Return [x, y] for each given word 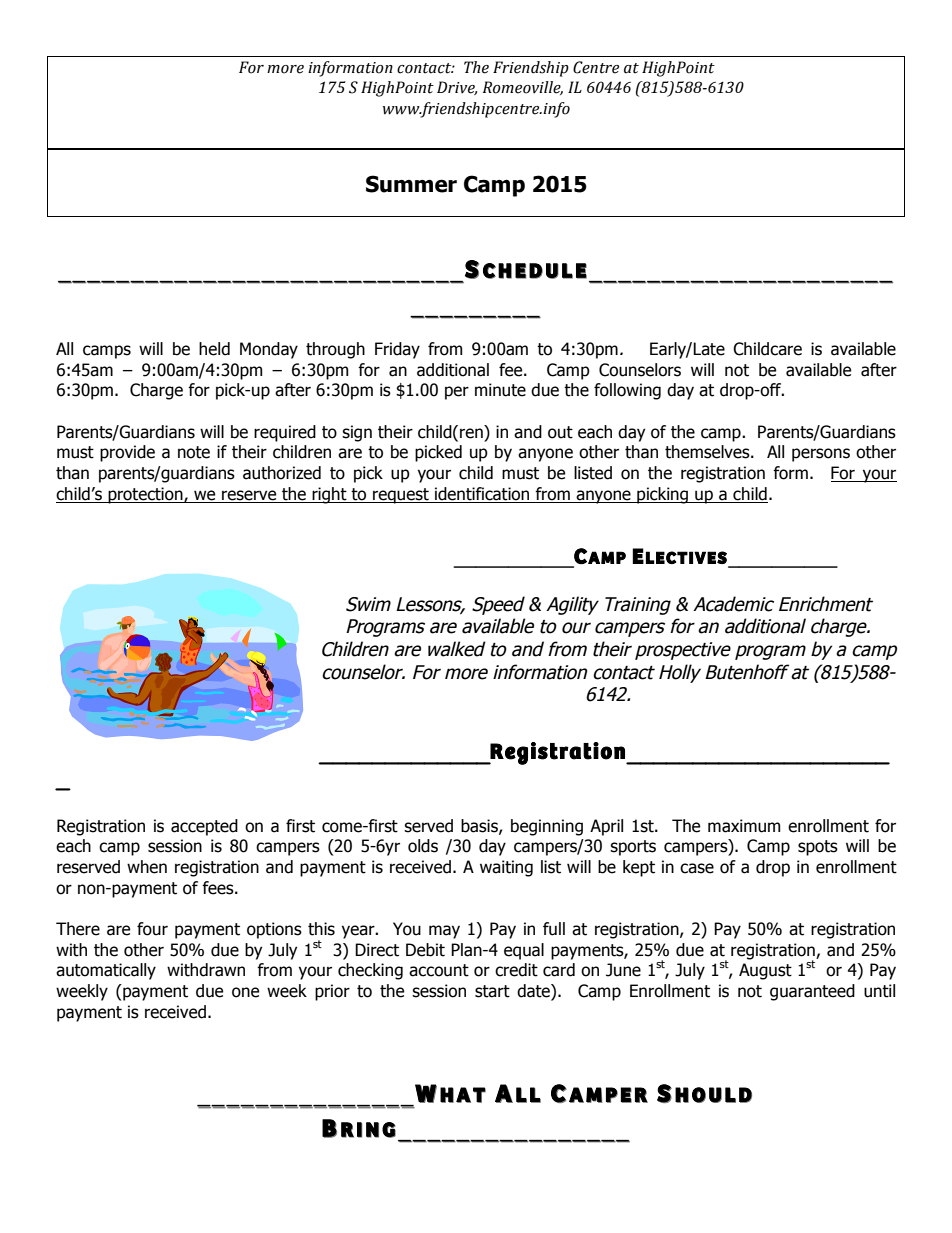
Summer [411, 184]
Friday [397, 350]
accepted [204, 827]
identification [482, 495]
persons [821, 455]
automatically [106, 971]
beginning [547, 827]
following [627, 391]
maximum [744, 826]
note [194, 452]
